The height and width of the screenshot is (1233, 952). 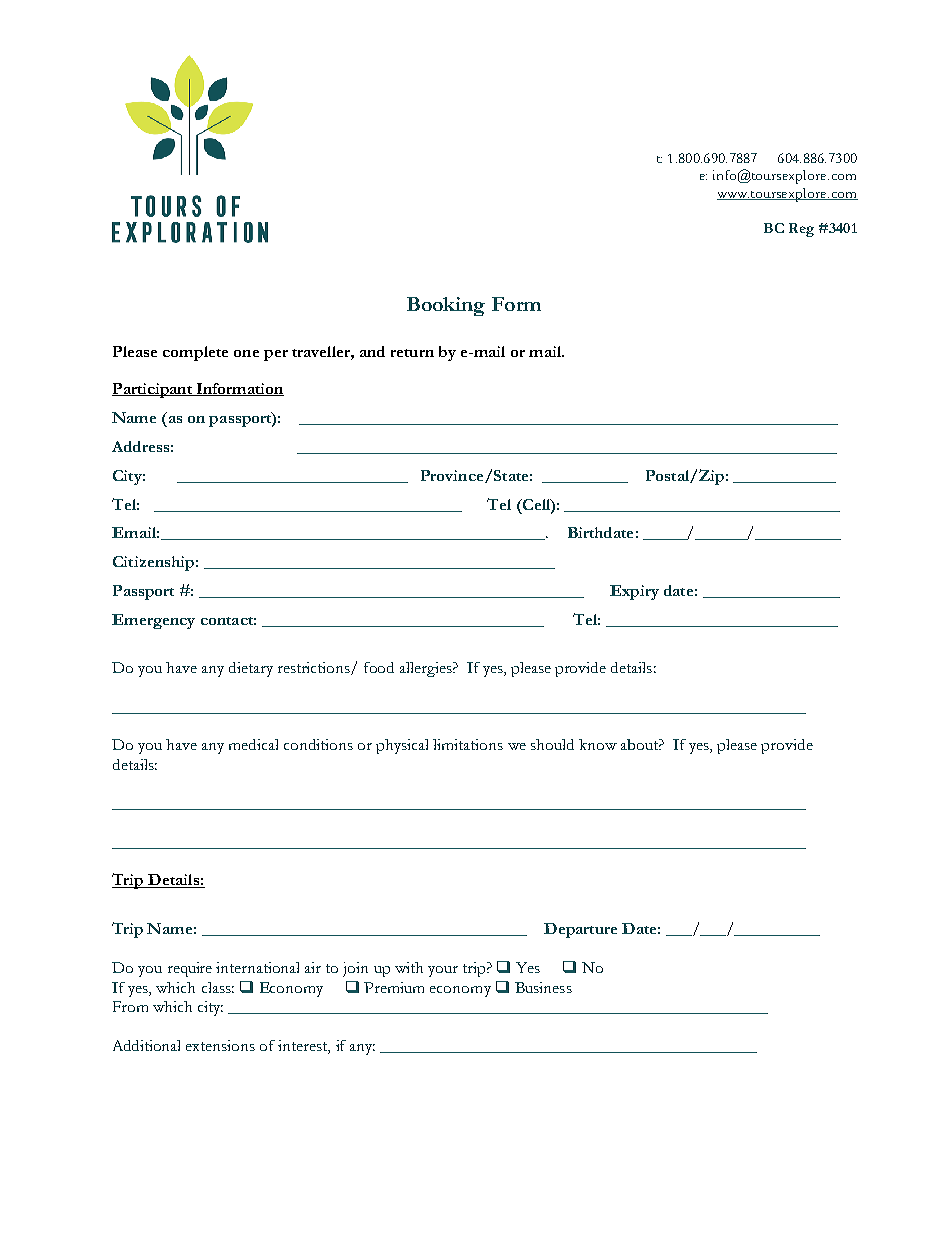 What do you see at coordinates (543, 987) in the screenshot?
I see `Business` at bounding box center [543, 987].
